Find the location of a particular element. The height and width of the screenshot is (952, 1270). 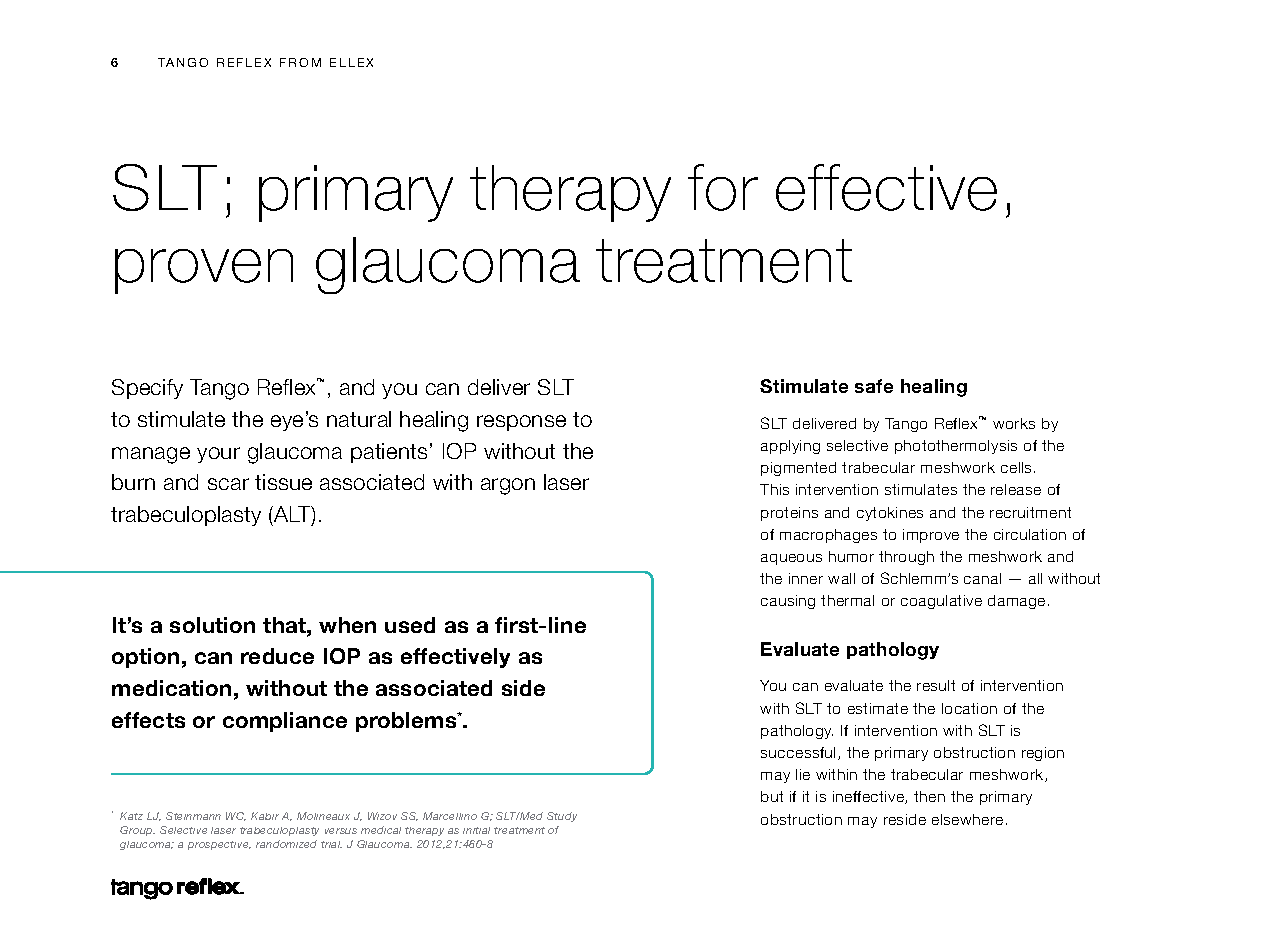

Study is located at coordinates (562, 817).
